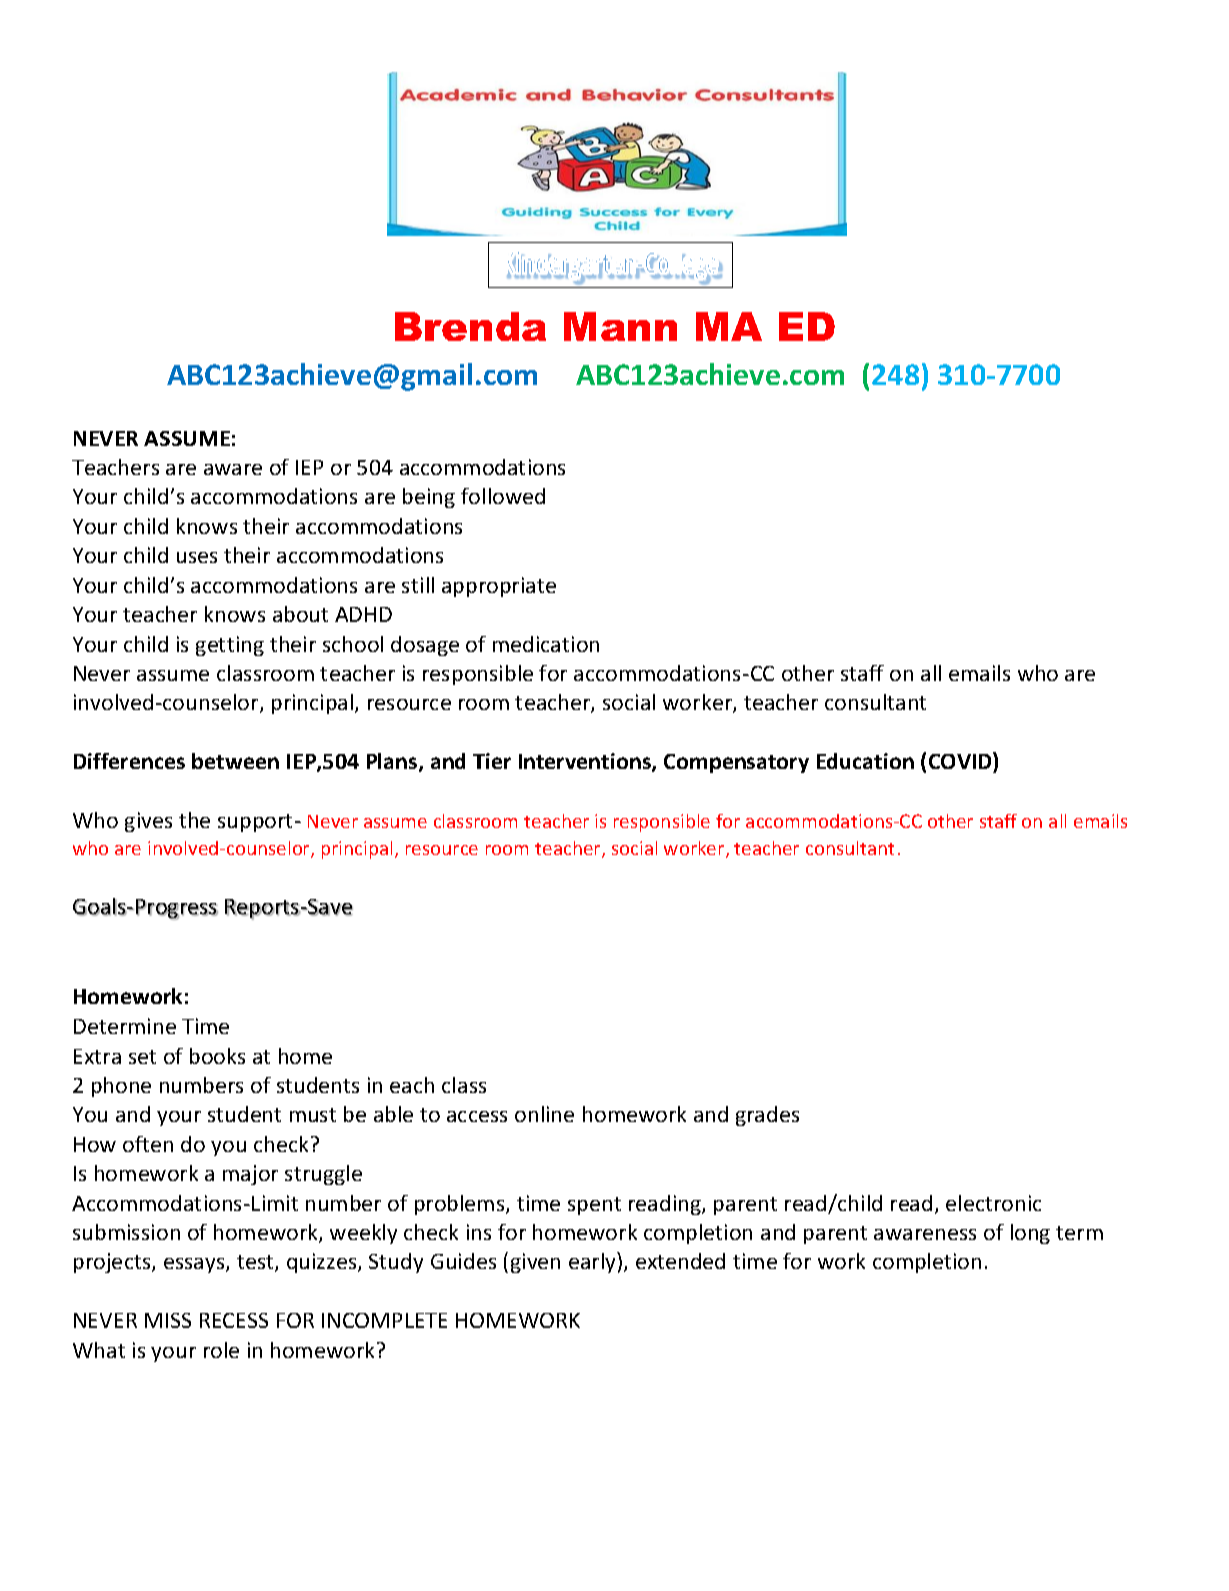  What do you see at coordinates (535, 1263) in the image?
I see `given` at bounding box center [535, 1263].
